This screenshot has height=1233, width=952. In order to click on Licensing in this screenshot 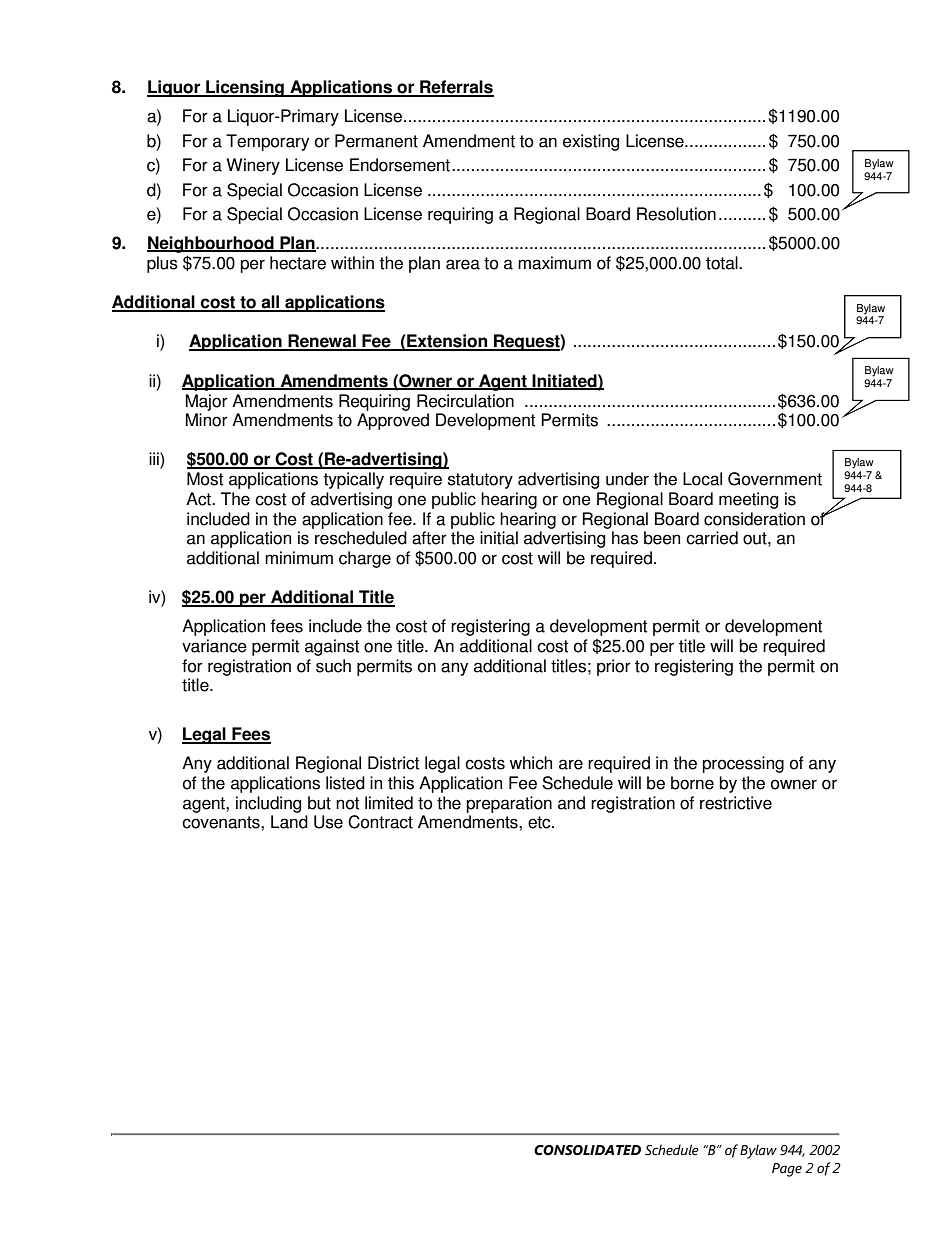, I will do `click(245, 88)`.
